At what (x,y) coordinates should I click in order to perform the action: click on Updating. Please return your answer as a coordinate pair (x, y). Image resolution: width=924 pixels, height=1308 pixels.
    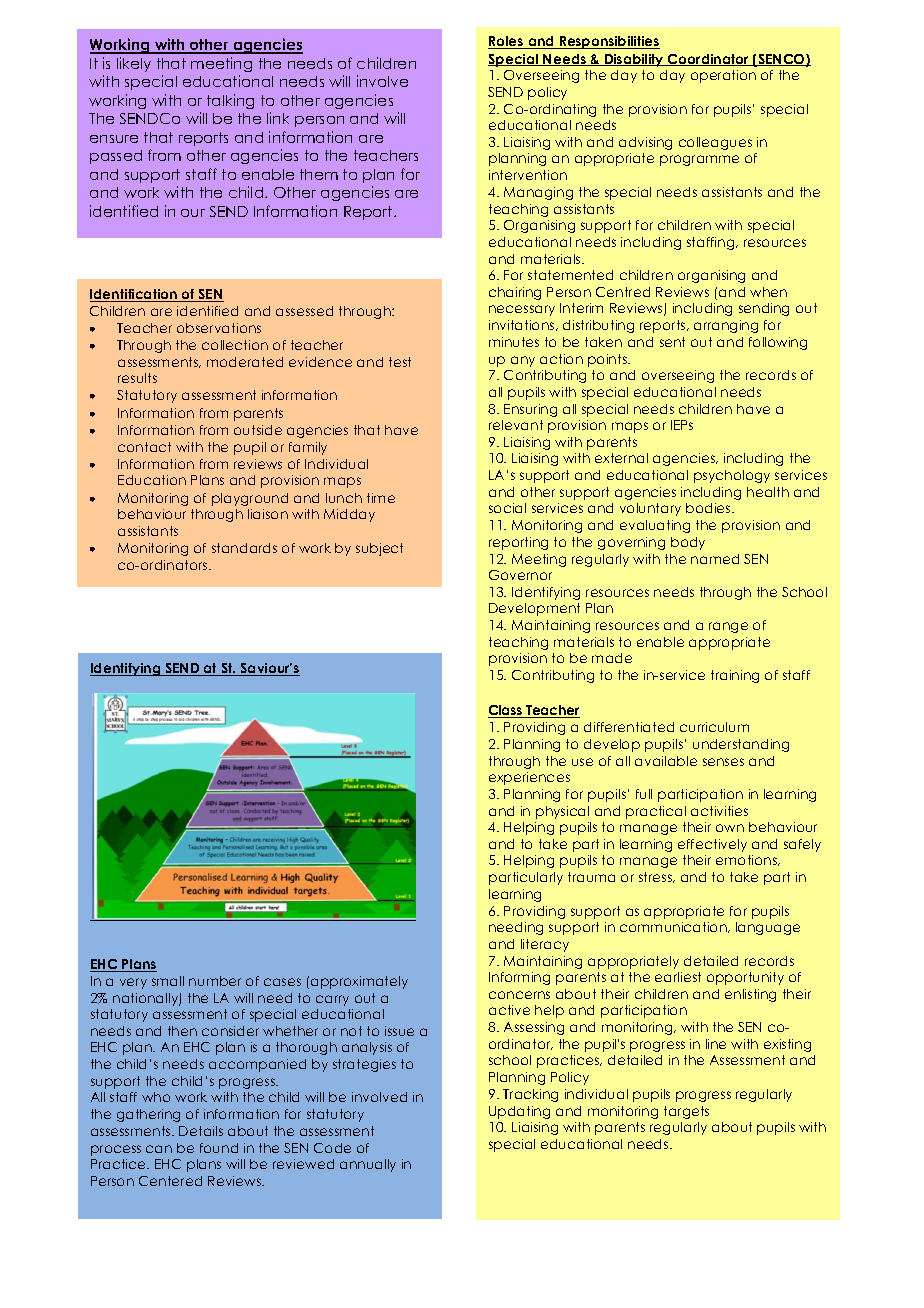
    Looking at the image, I should click on (519, 1112).
